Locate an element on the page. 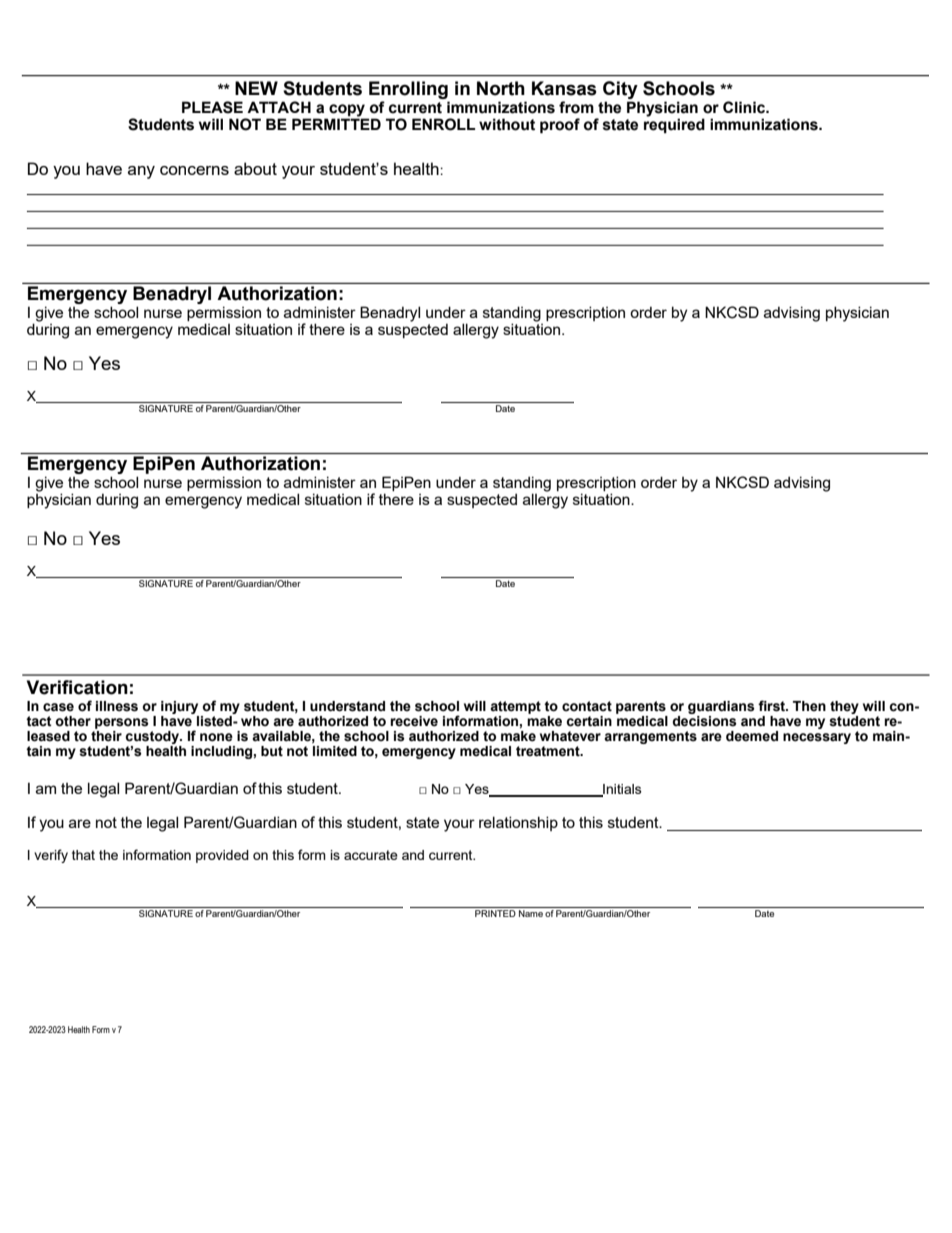 The image size is (952, 1233). attempt is located at coordinates (515, 707).
